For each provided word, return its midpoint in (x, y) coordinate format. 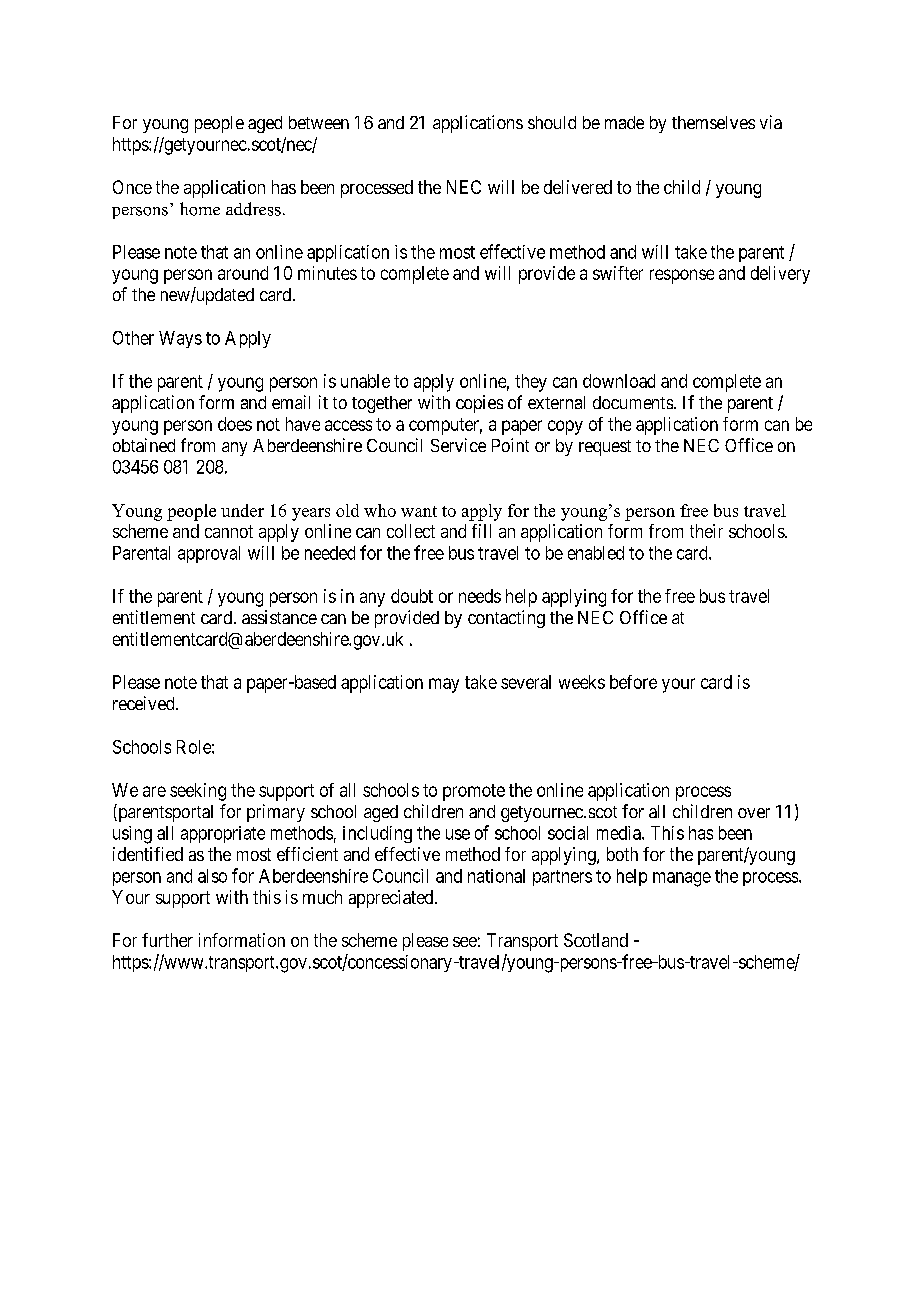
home (200, 209)
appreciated (392, 899)
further (167, 940)
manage (682, 879)
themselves (713, 122)
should (552, 122)
